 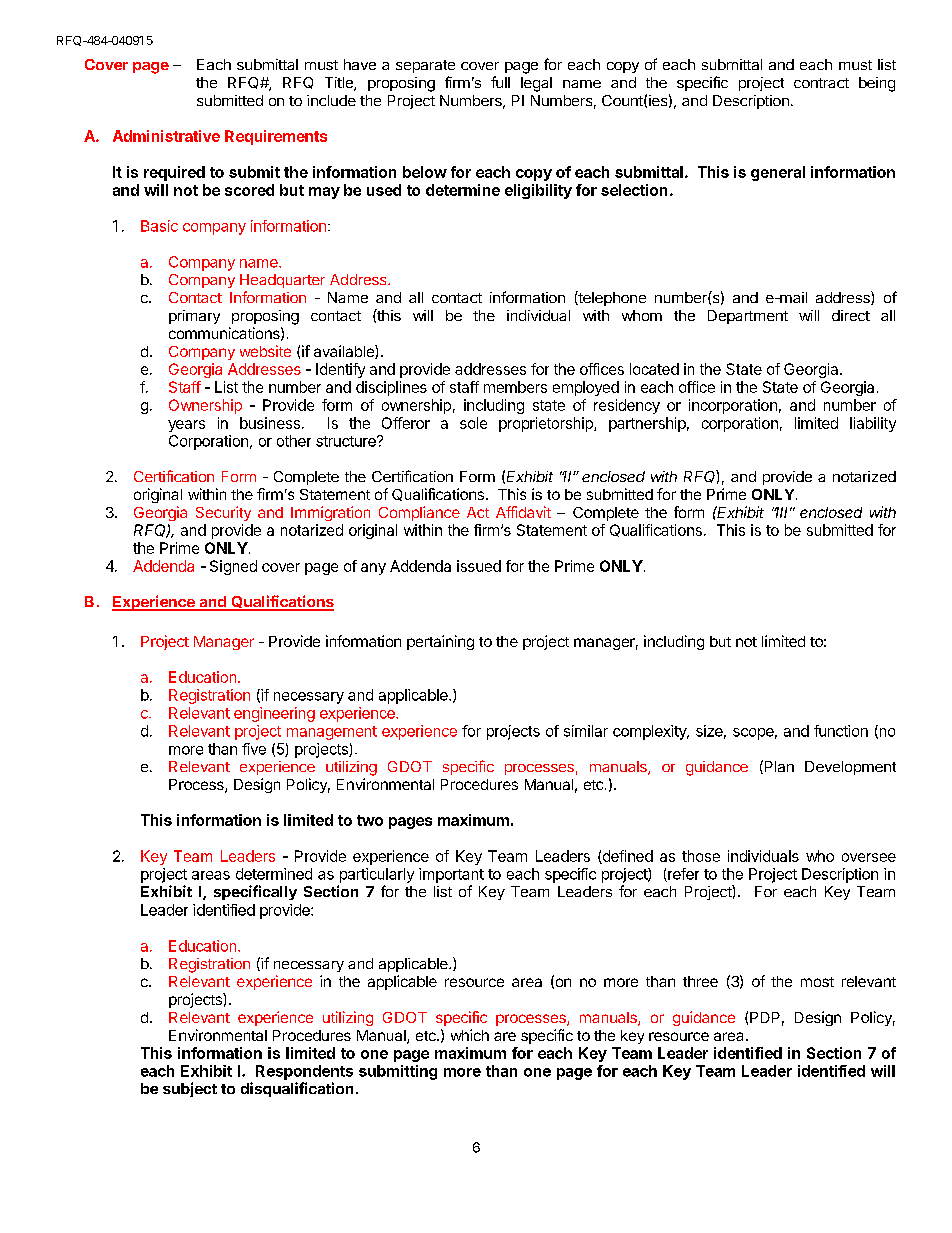 I want to click on function, so click(x=841, y=731).
